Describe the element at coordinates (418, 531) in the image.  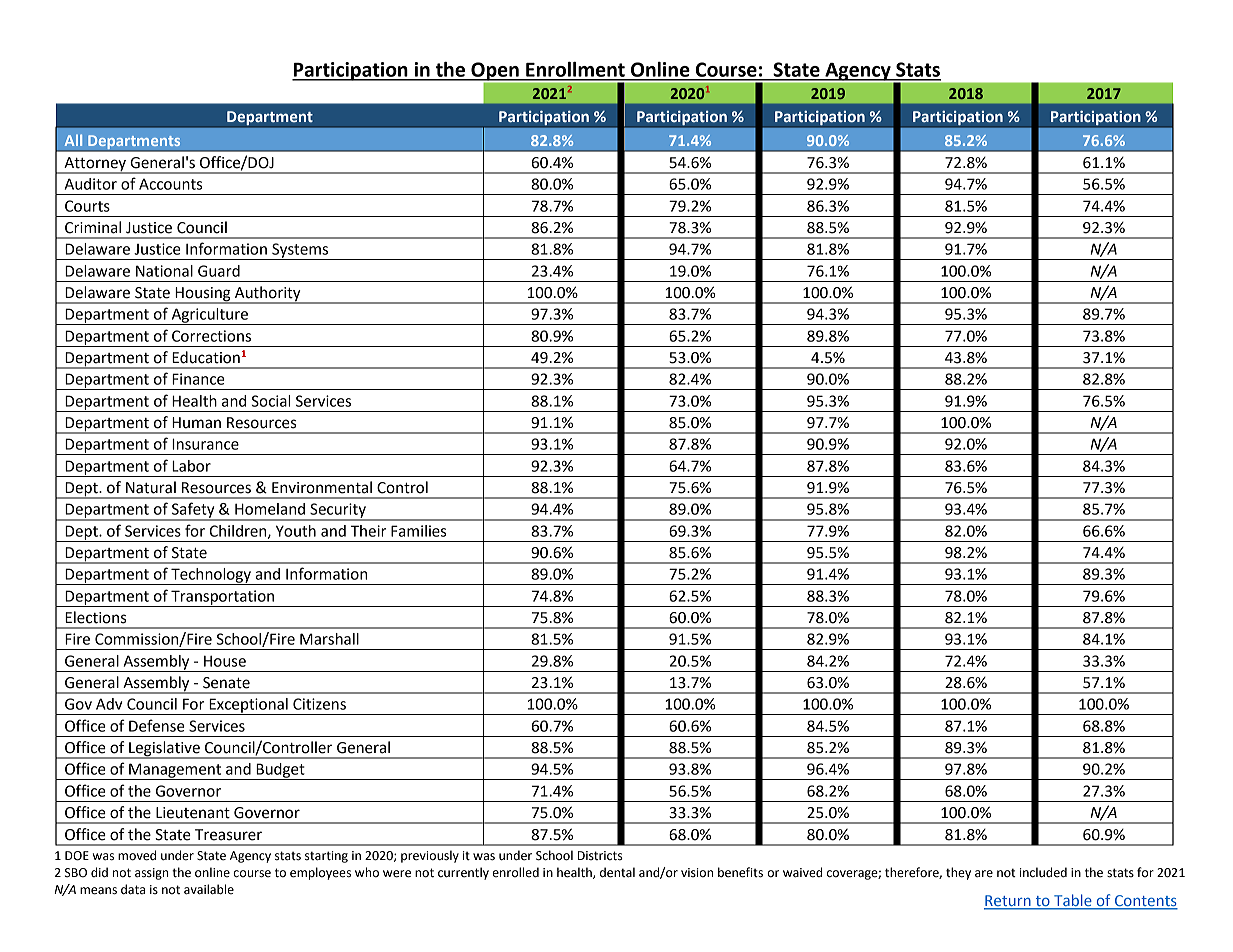
I see `Families` at that location.
